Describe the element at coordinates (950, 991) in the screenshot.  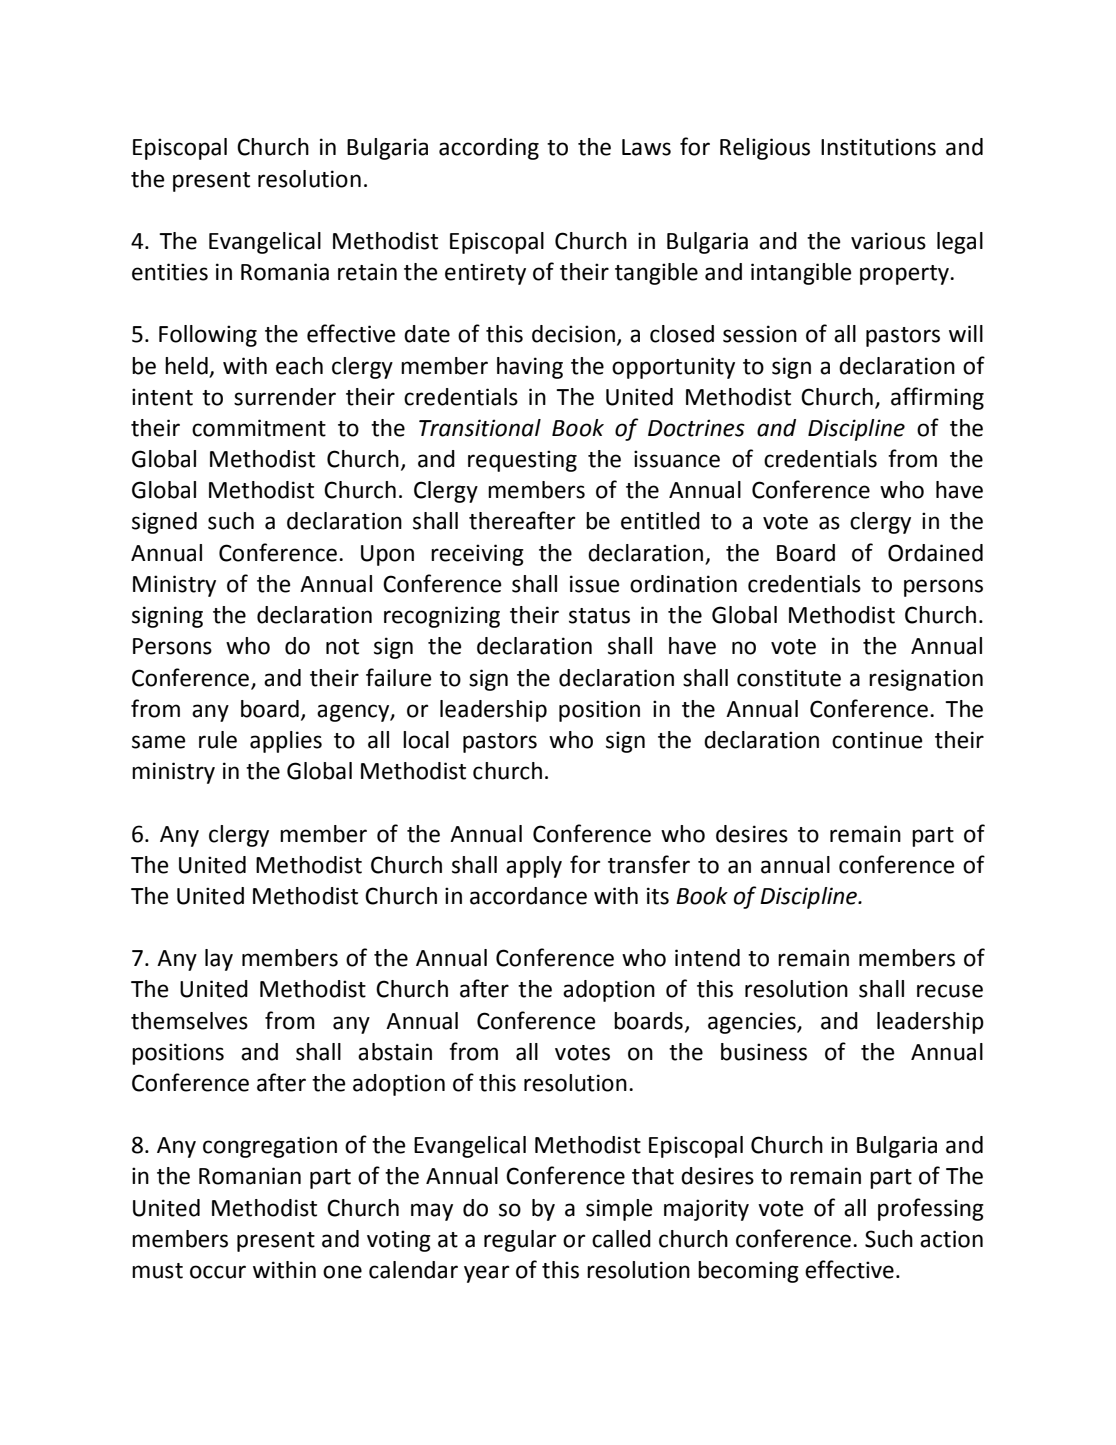
I see `recuse` at that location.
